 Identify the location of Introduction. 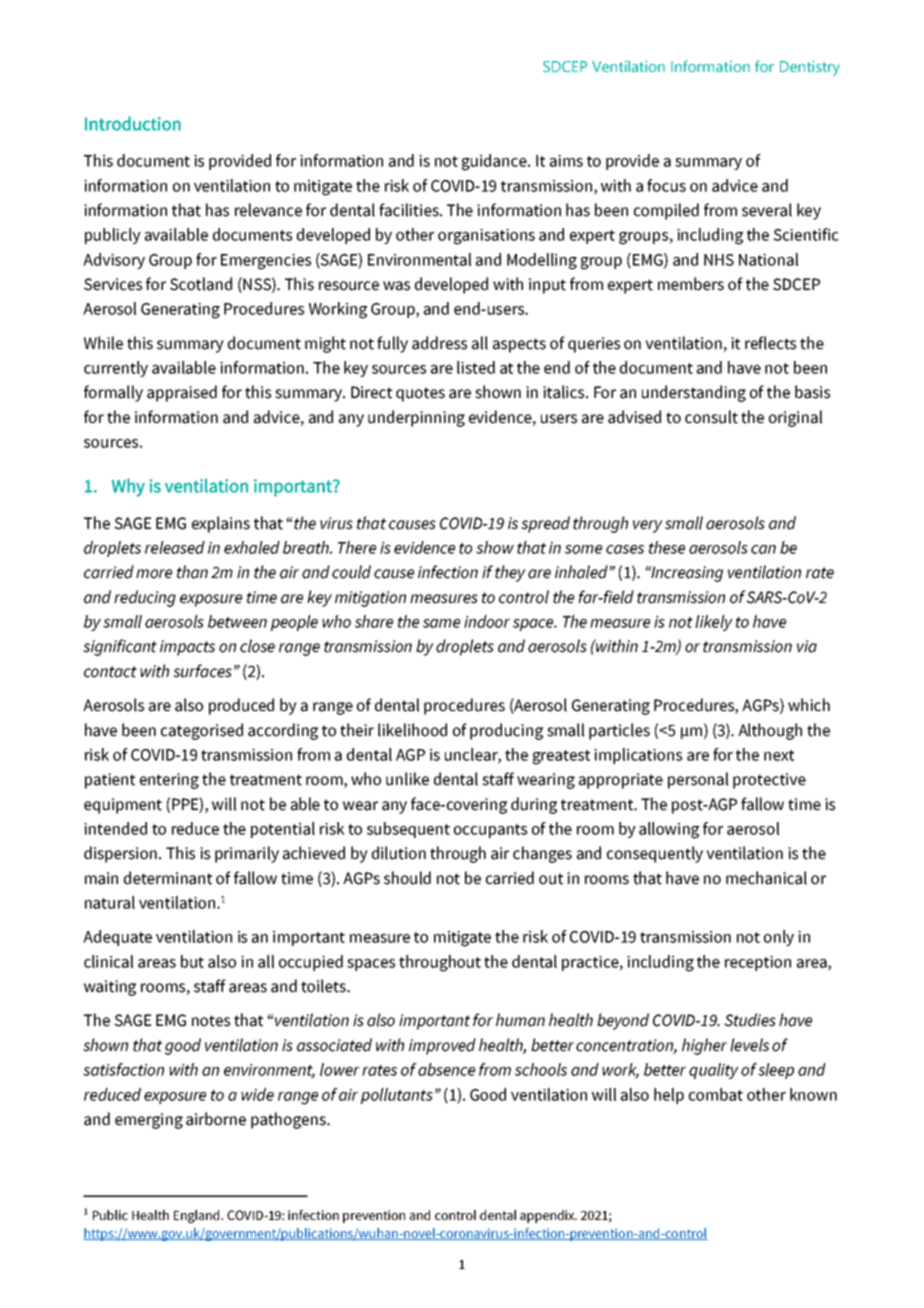
(133, 123).
